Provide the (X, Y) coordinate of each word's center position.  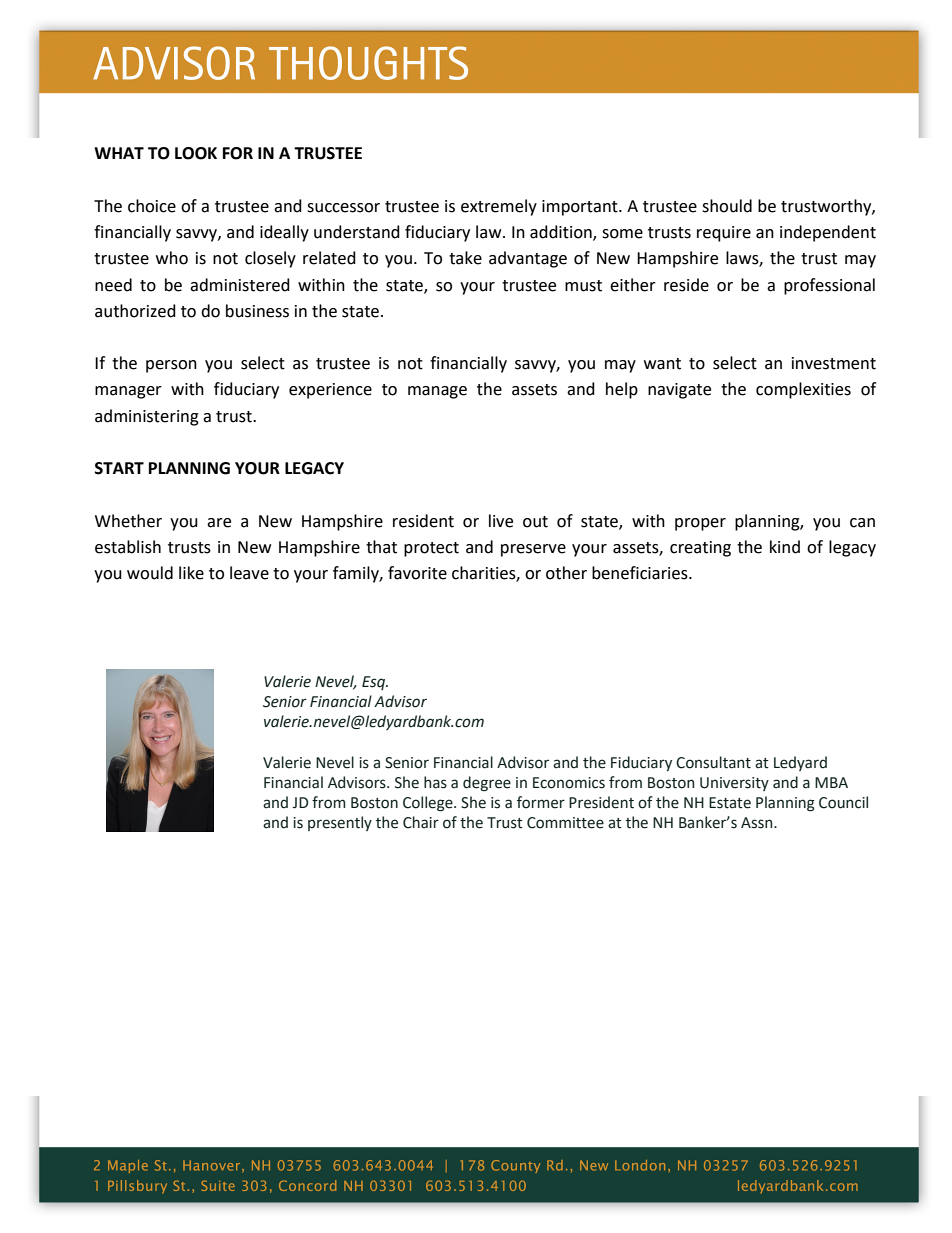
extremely (499, 207)
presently (340, 823)
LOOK (196, 153)
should (727, 206)
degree (487, 784)
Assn (758, 823)
